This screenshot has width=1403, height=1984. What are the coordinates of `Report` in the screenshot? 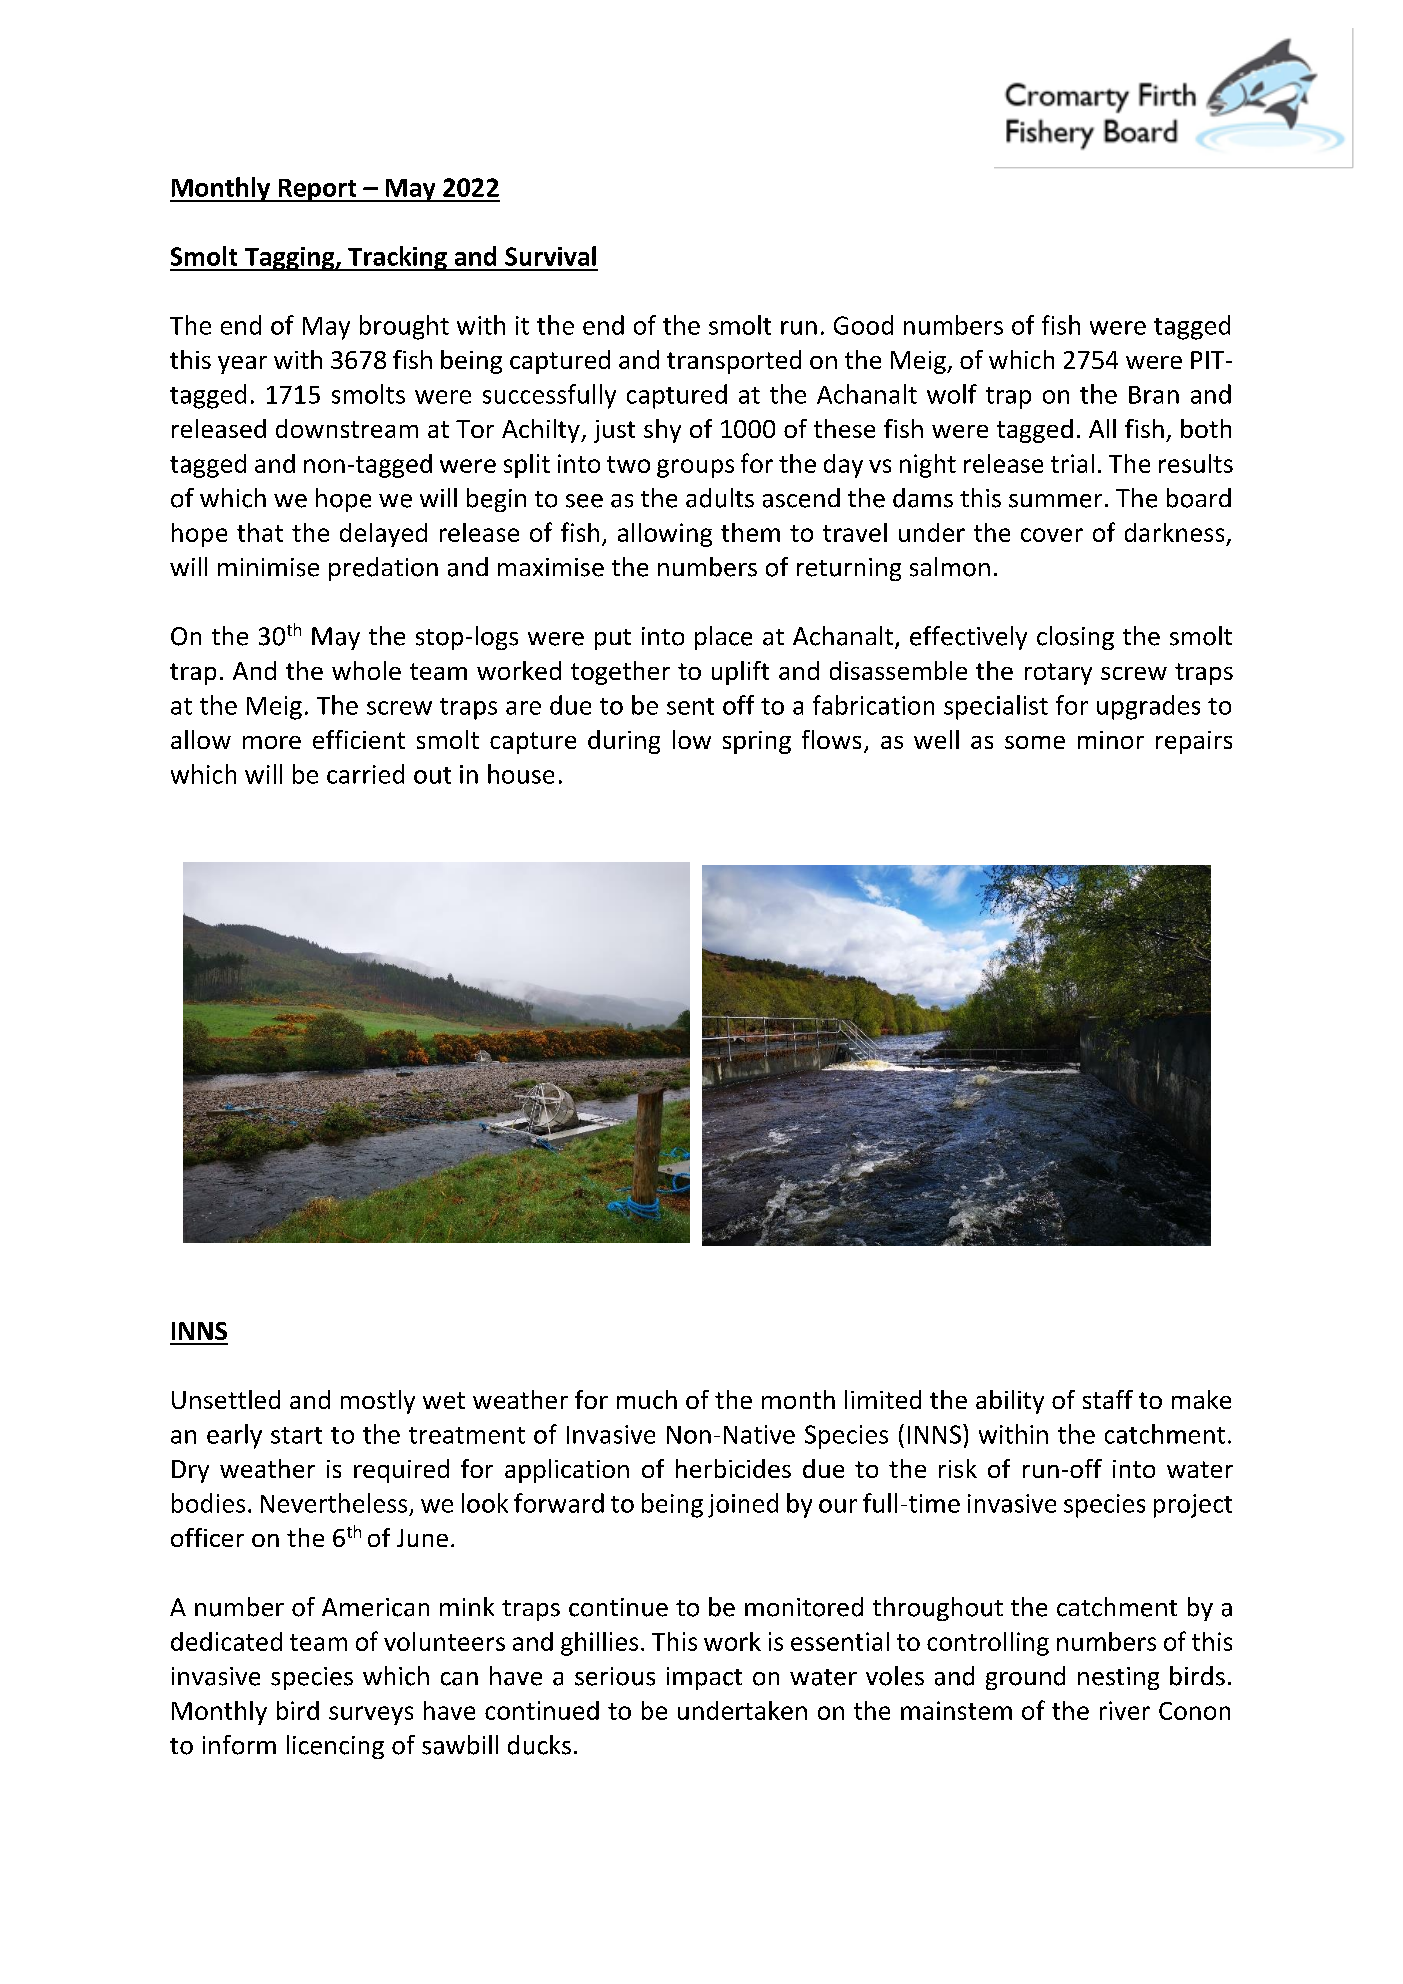 It's located at (317, 190).
